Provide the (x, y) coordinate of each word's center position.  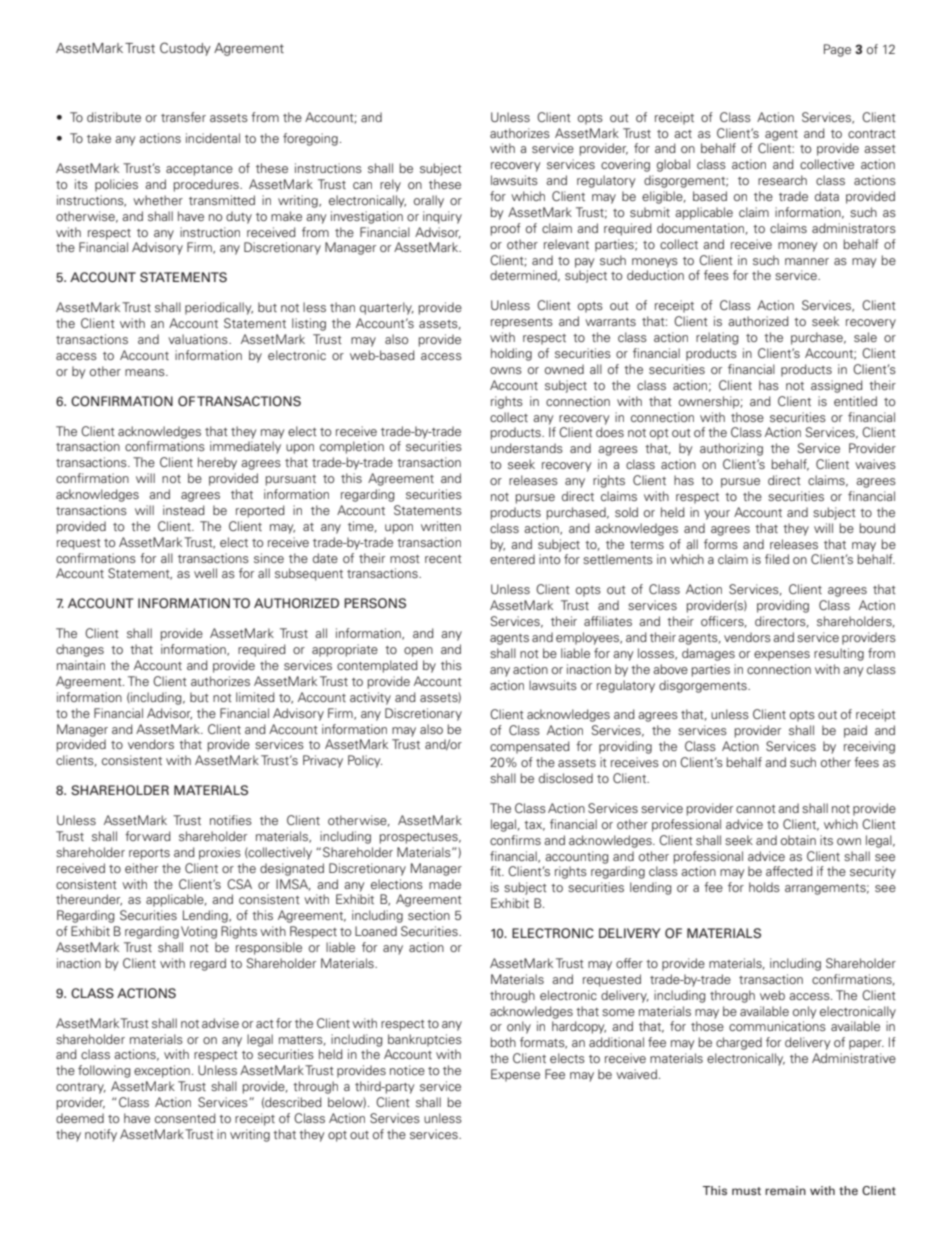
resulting (839, 654)
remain (785, 1190)
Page (837, 50)
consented (185, 1118)
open (418, 652)
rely (390, 185)
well (205, 573)
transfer (183, 117)
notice (407, 1070)
